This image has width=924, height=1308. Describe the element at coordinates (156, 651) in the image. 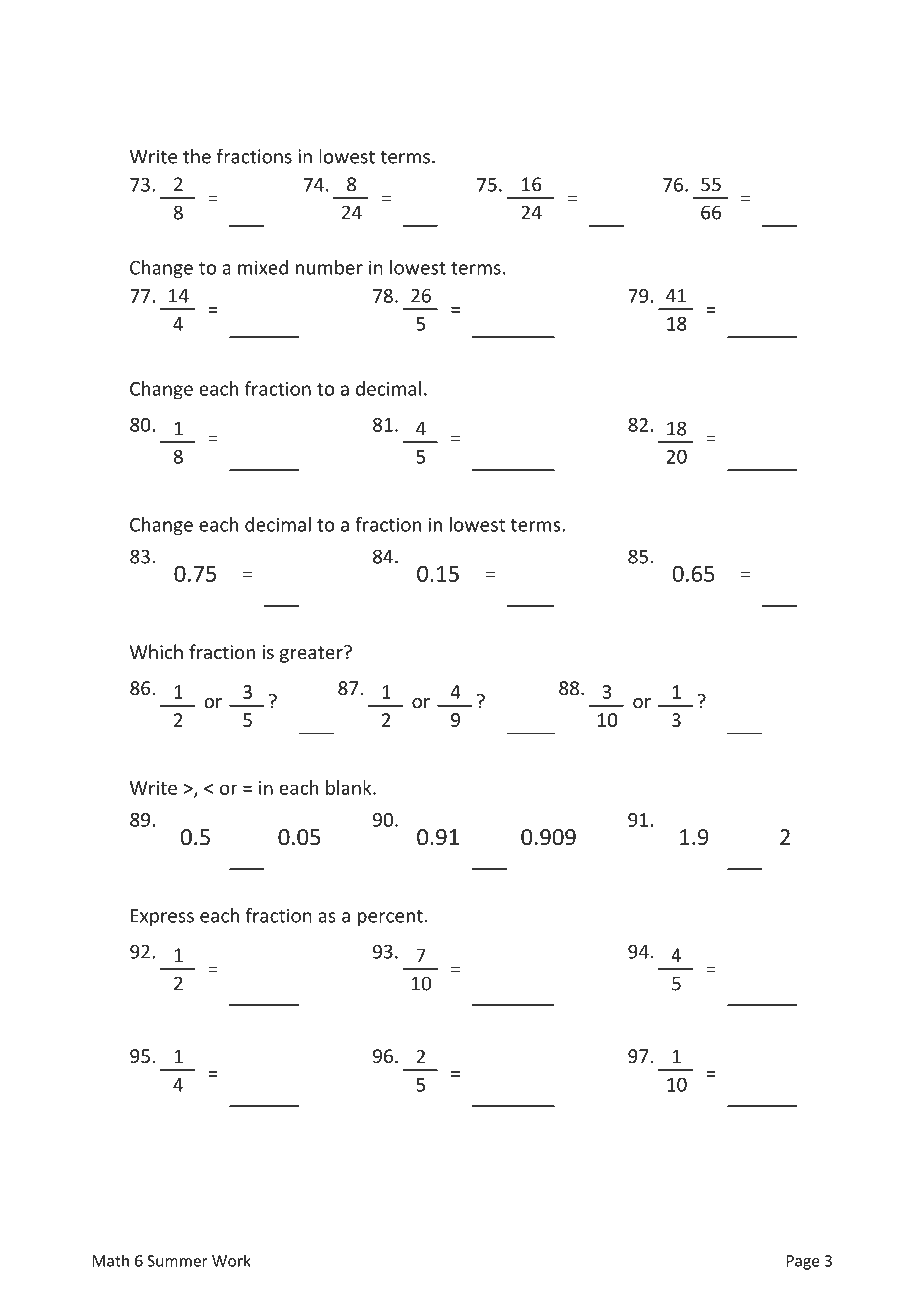

I see `Which` at that location.
